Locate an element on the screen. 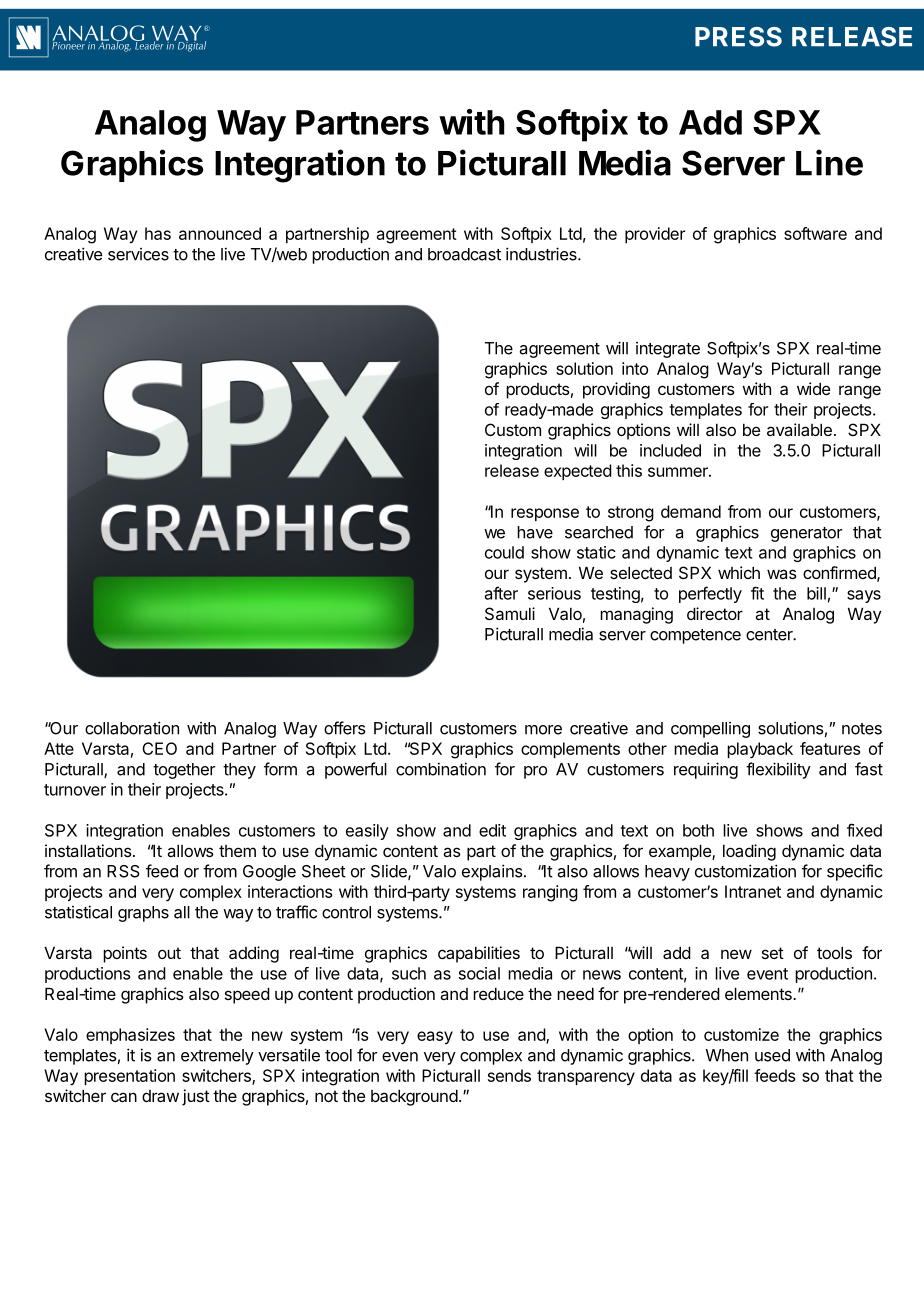 This screenshot has width=924, height=1308. was is located at coordinates (782, 574).
